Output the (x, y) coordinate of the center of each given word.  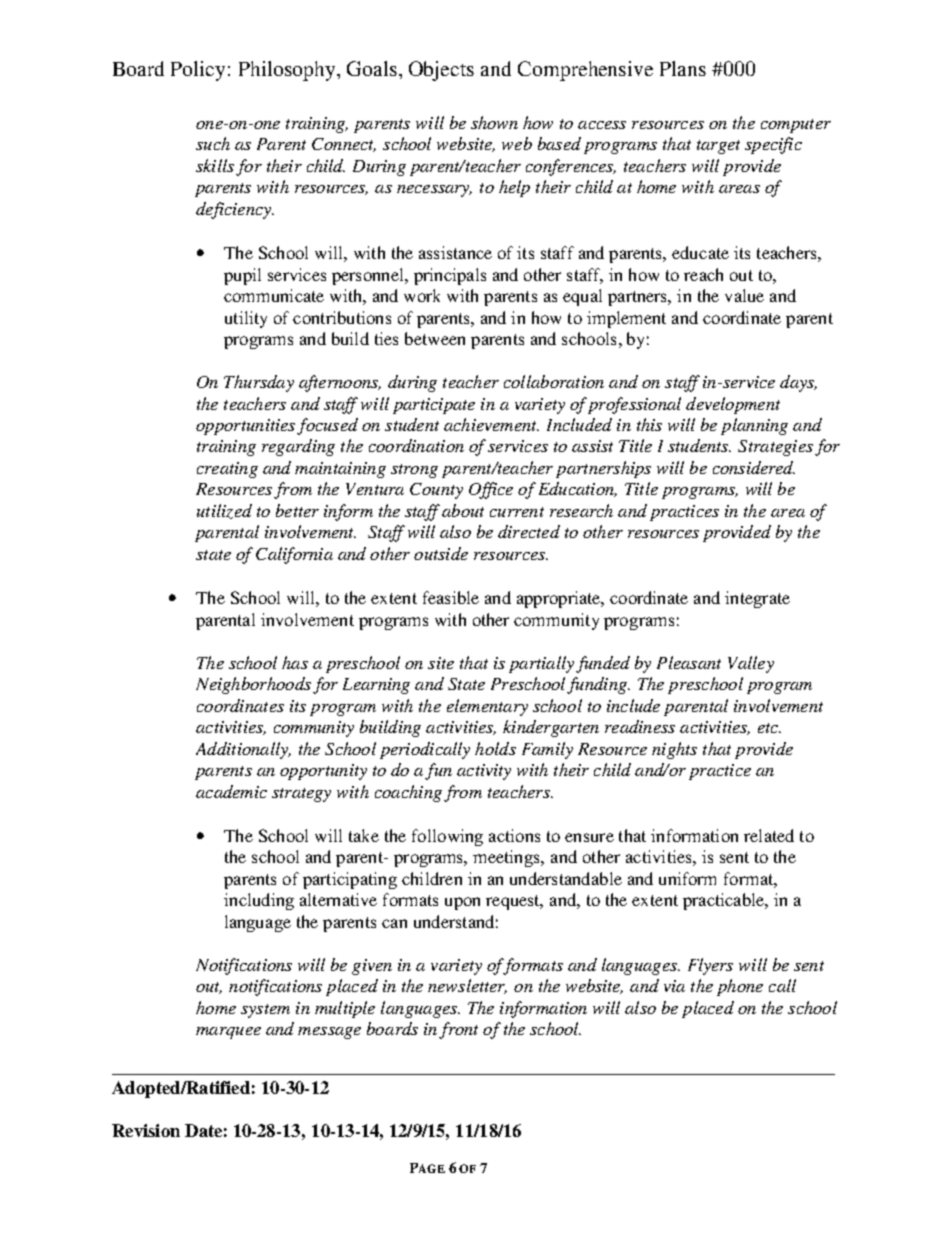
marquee (228, 1033)
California (294, 555)
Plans (683, 68)
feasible (451, 597)
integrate (757, 599)
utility (246, 319)
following (447, 837)
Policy (198, 71)
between (435, 338)
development (733, 405)
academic (231, 791)
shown (494, 122)
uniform (687, 878)
